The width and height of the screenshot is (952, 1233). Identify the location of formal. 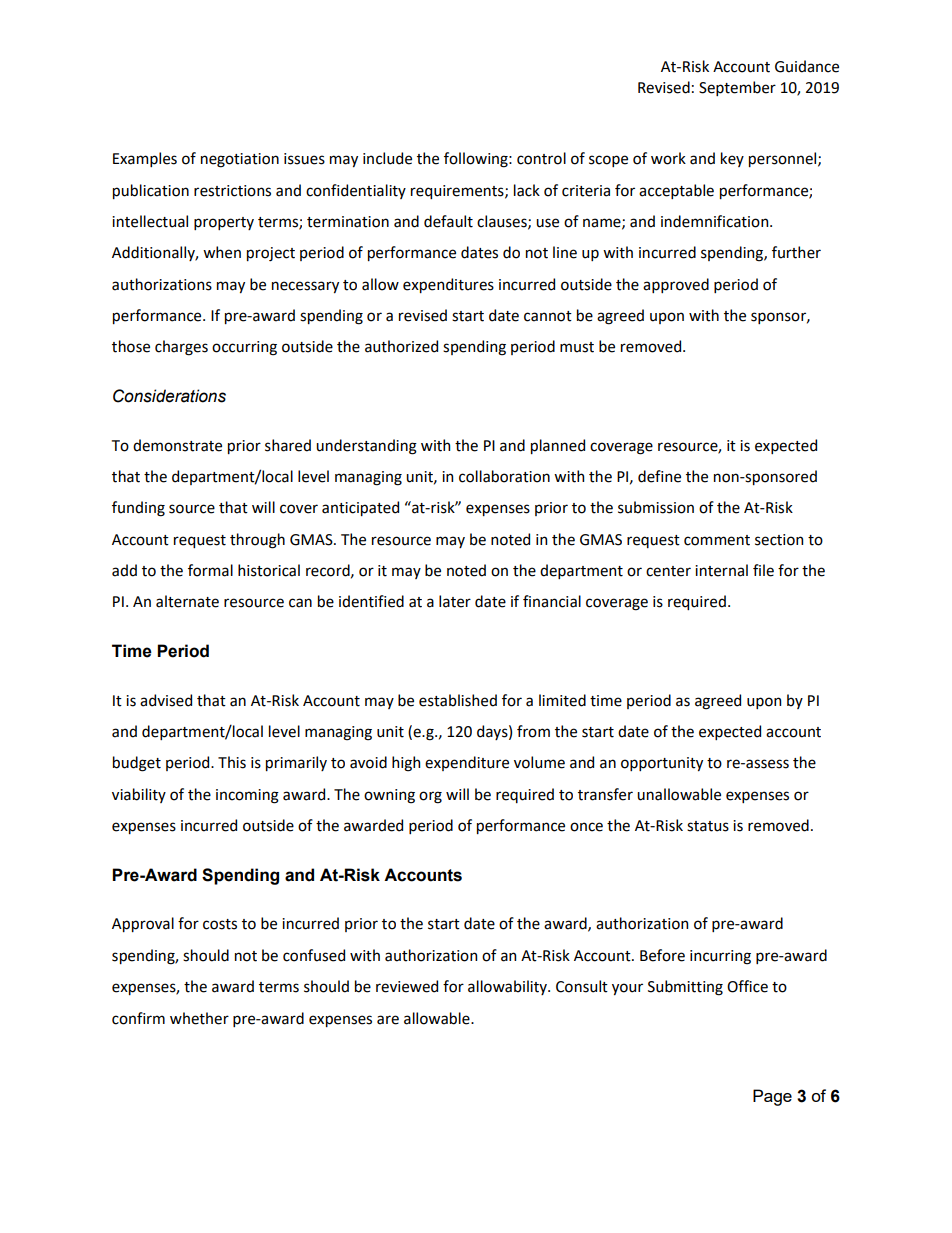
(210, 570).
